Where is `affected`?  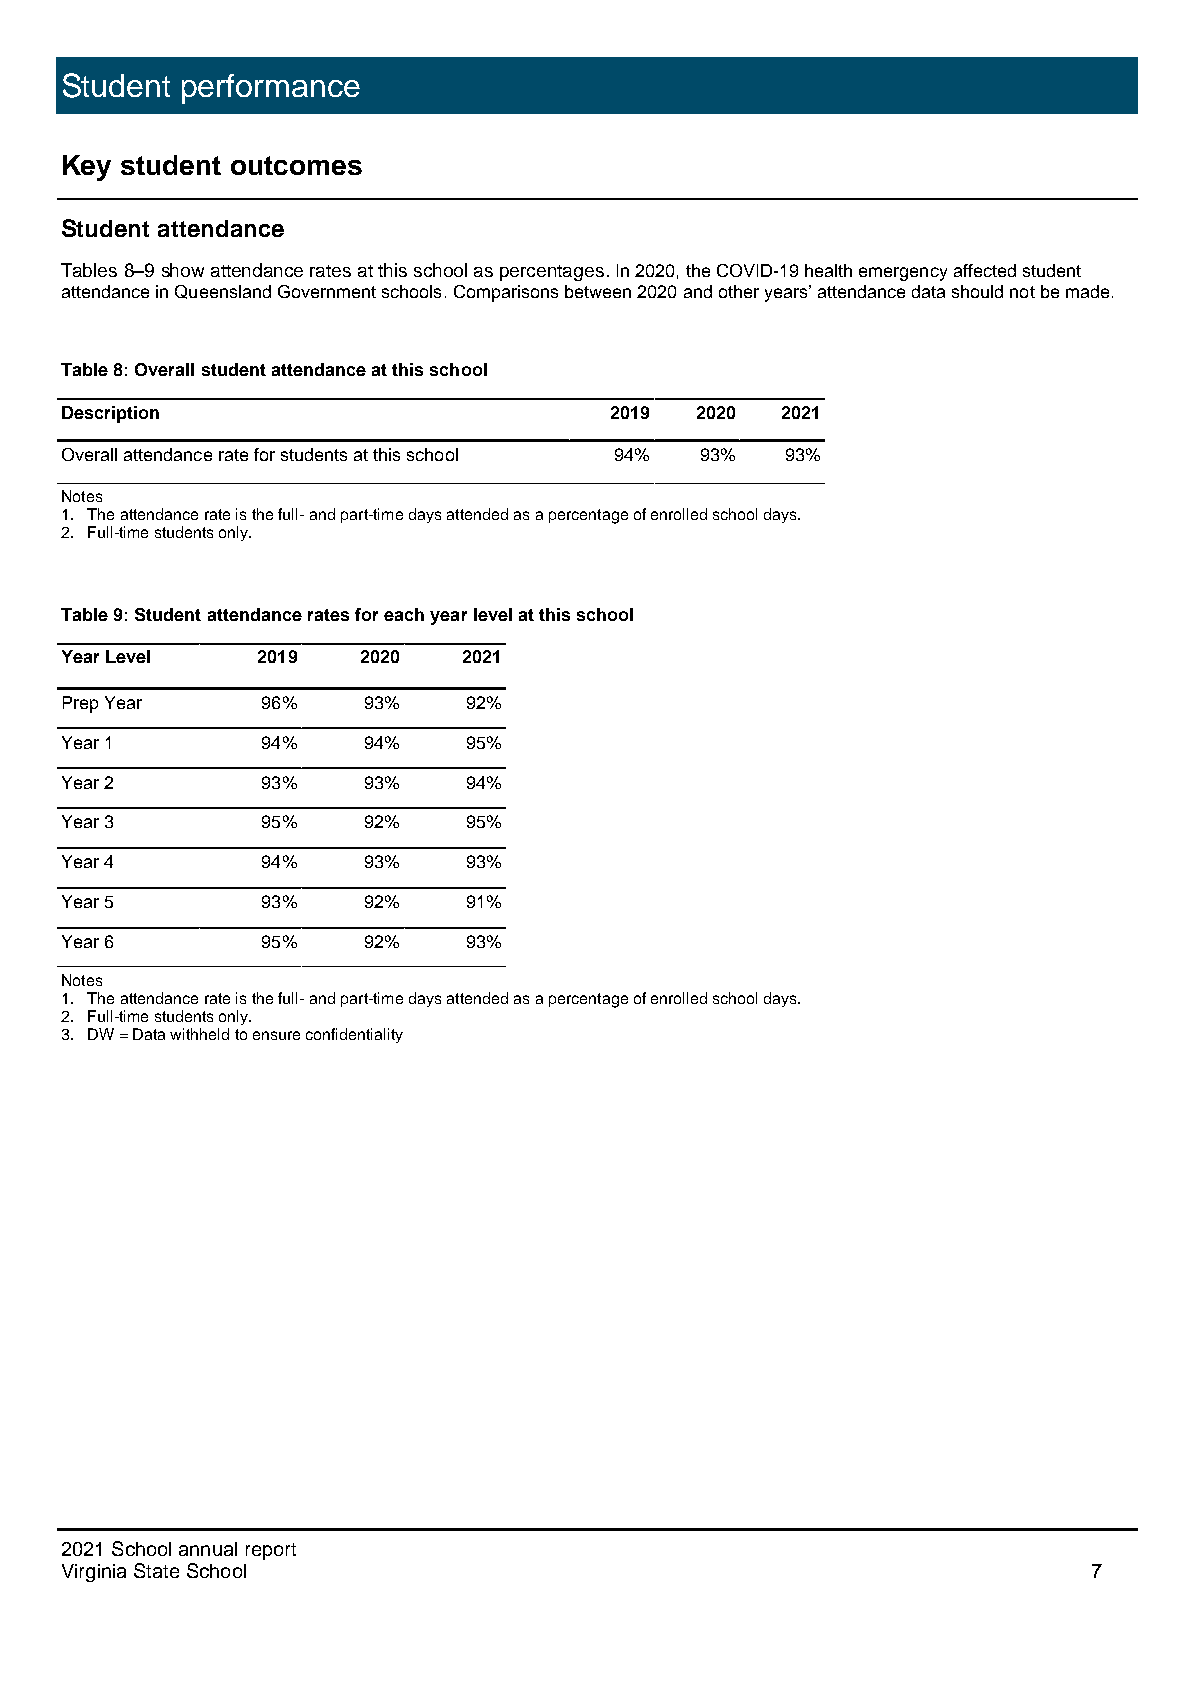 affected is located at coordinates (985, 270).
